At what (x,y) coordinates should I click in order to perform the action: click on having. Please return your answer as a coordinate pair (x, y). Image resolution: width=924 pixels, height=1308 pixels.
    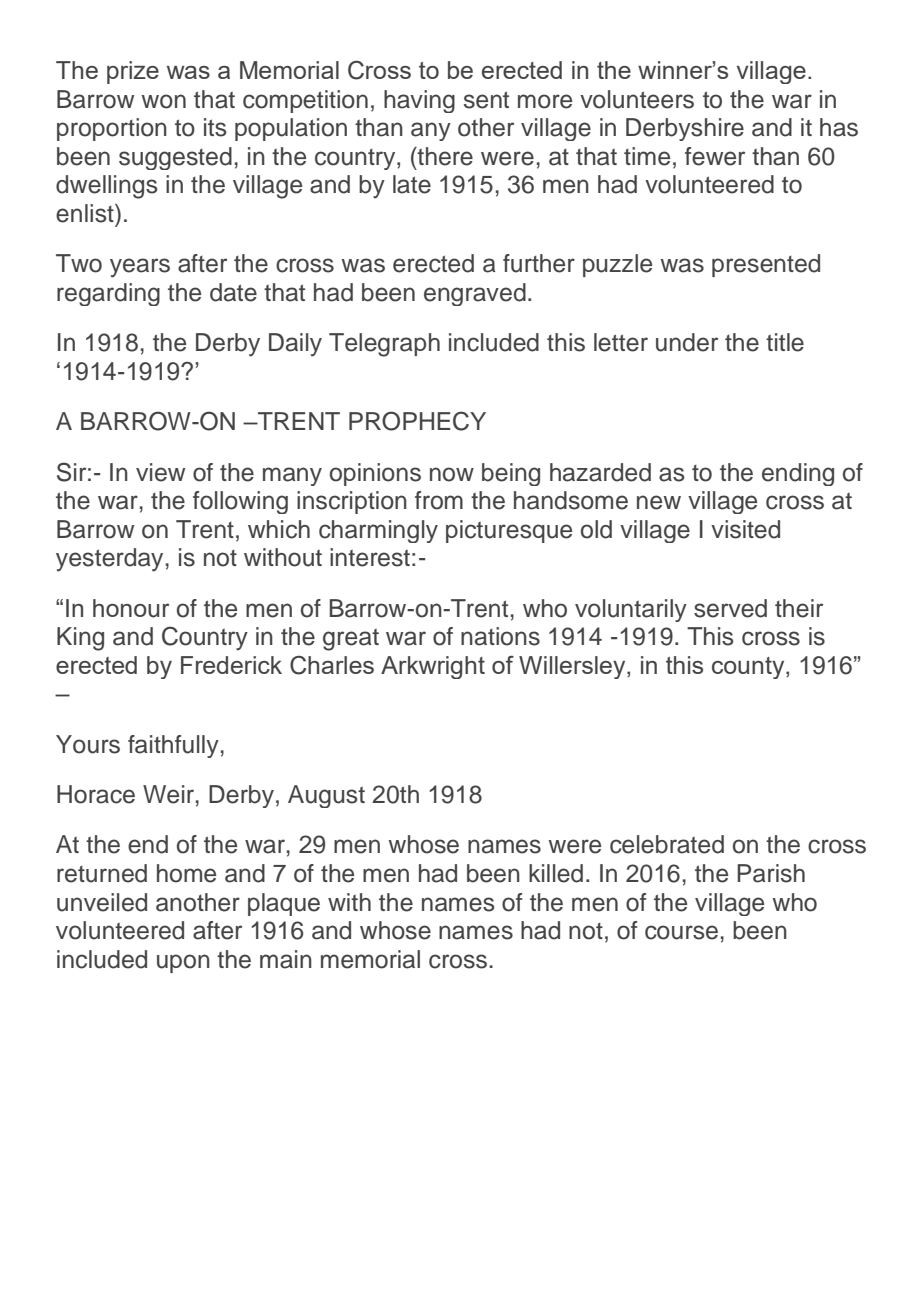
    Looking at the image, I should click on (419, 101).
